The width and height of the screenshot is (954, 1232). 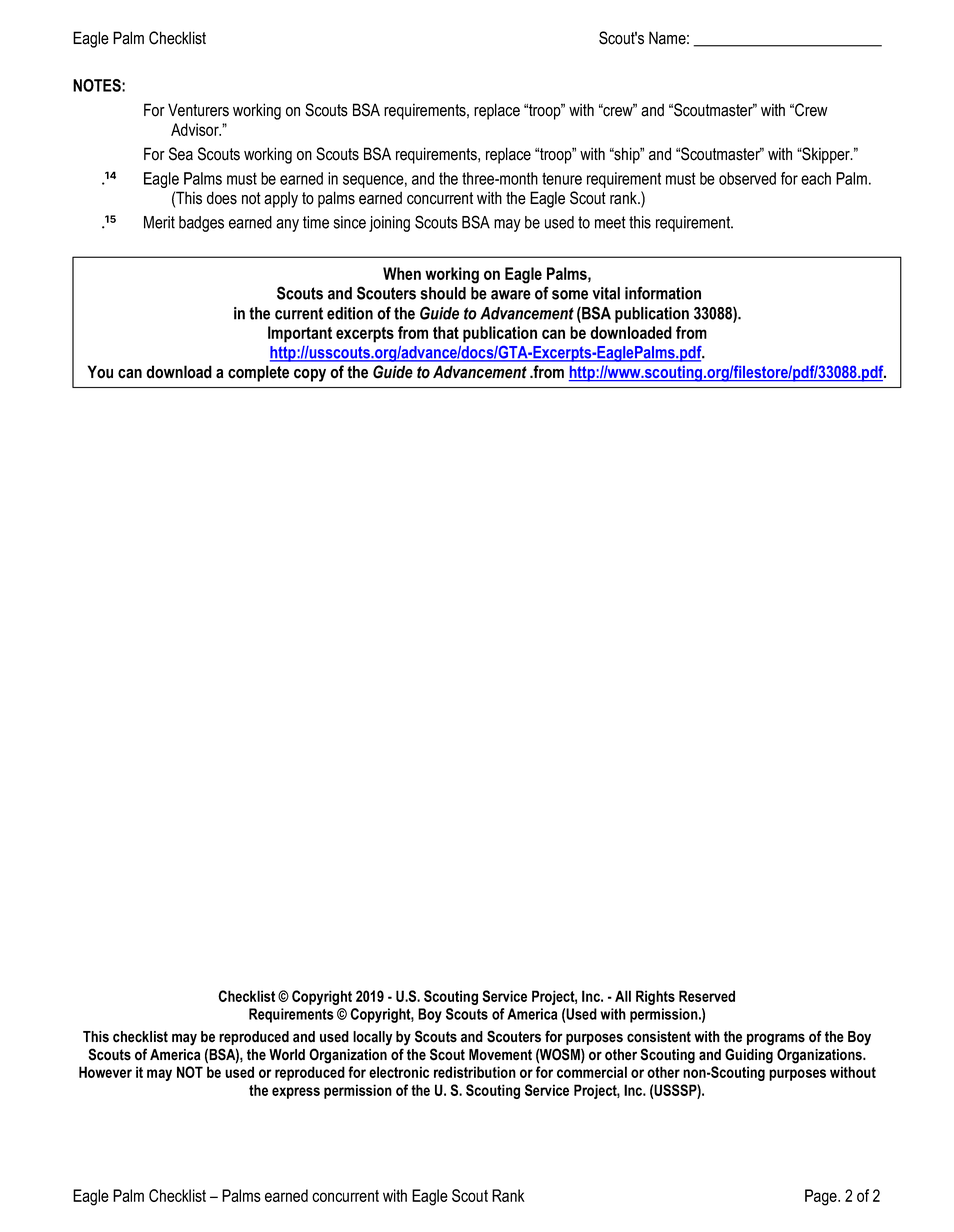 I want to click on World, so click(x=287, y=1055).
